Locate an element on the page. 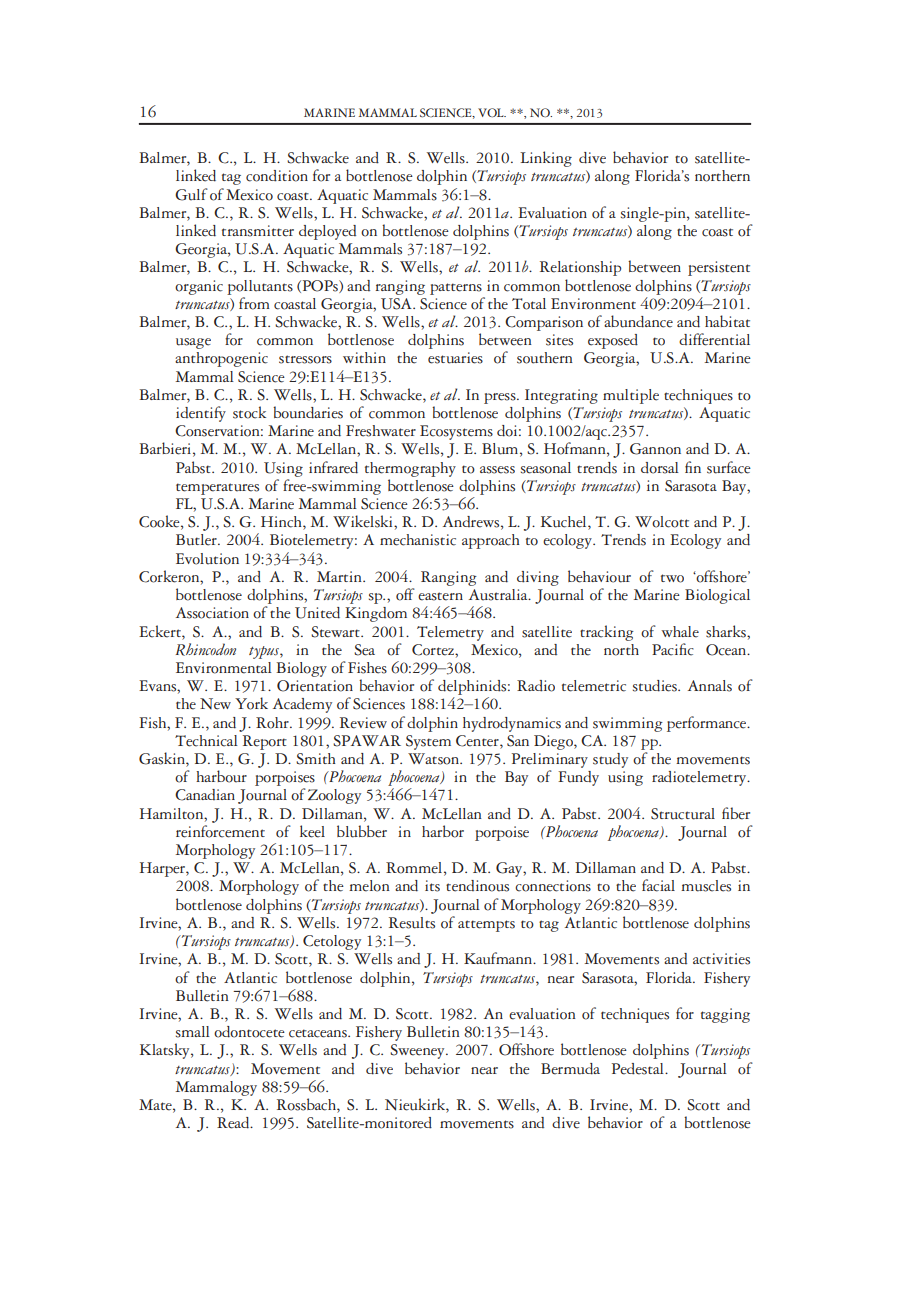 The height and width of the image is (1316, 904). Gulf is located at coordinates (191, 194).
